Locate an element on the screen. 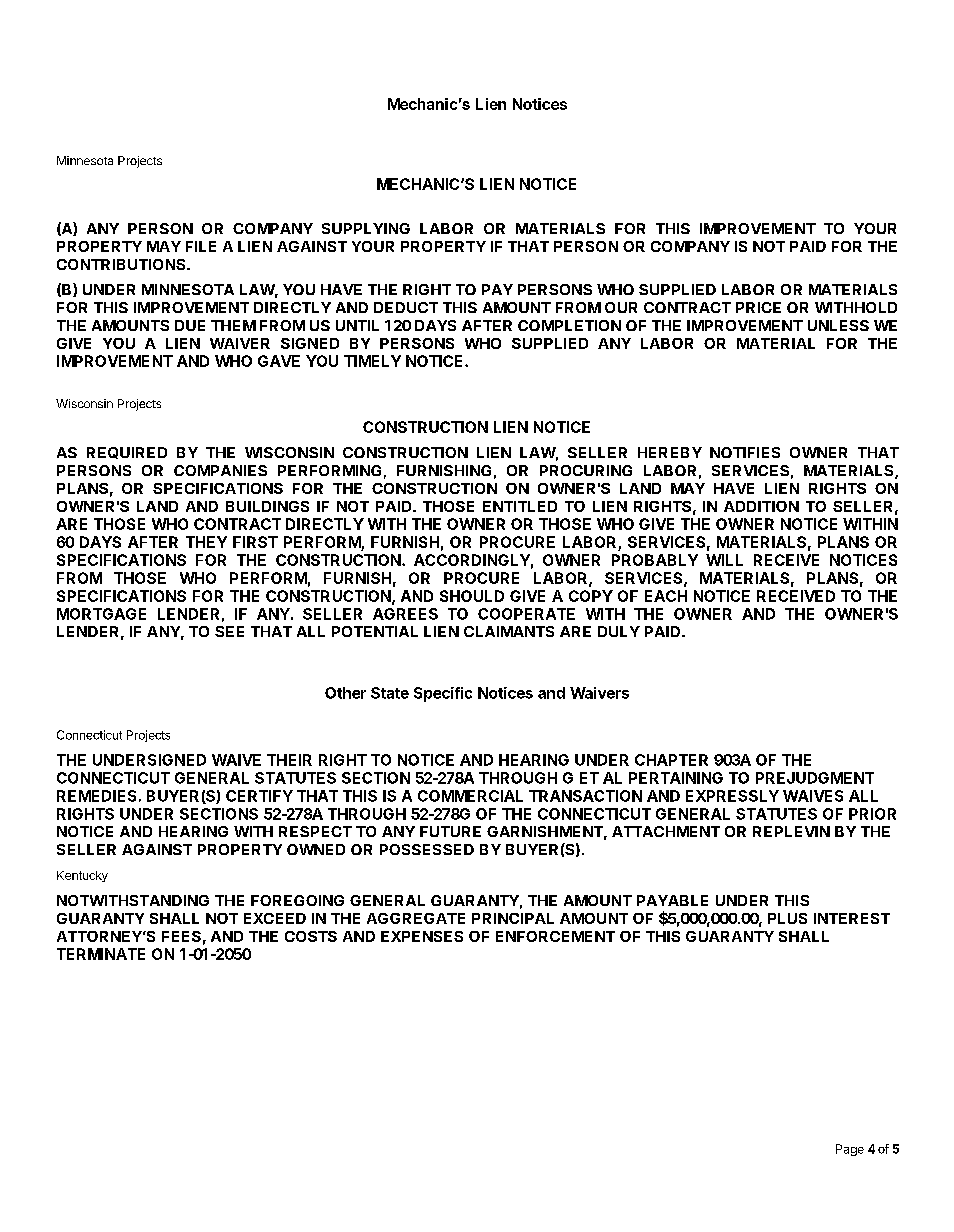 This screenshot has width=954, height=1232. DEDUCT is located at coordinates (406, 307).
